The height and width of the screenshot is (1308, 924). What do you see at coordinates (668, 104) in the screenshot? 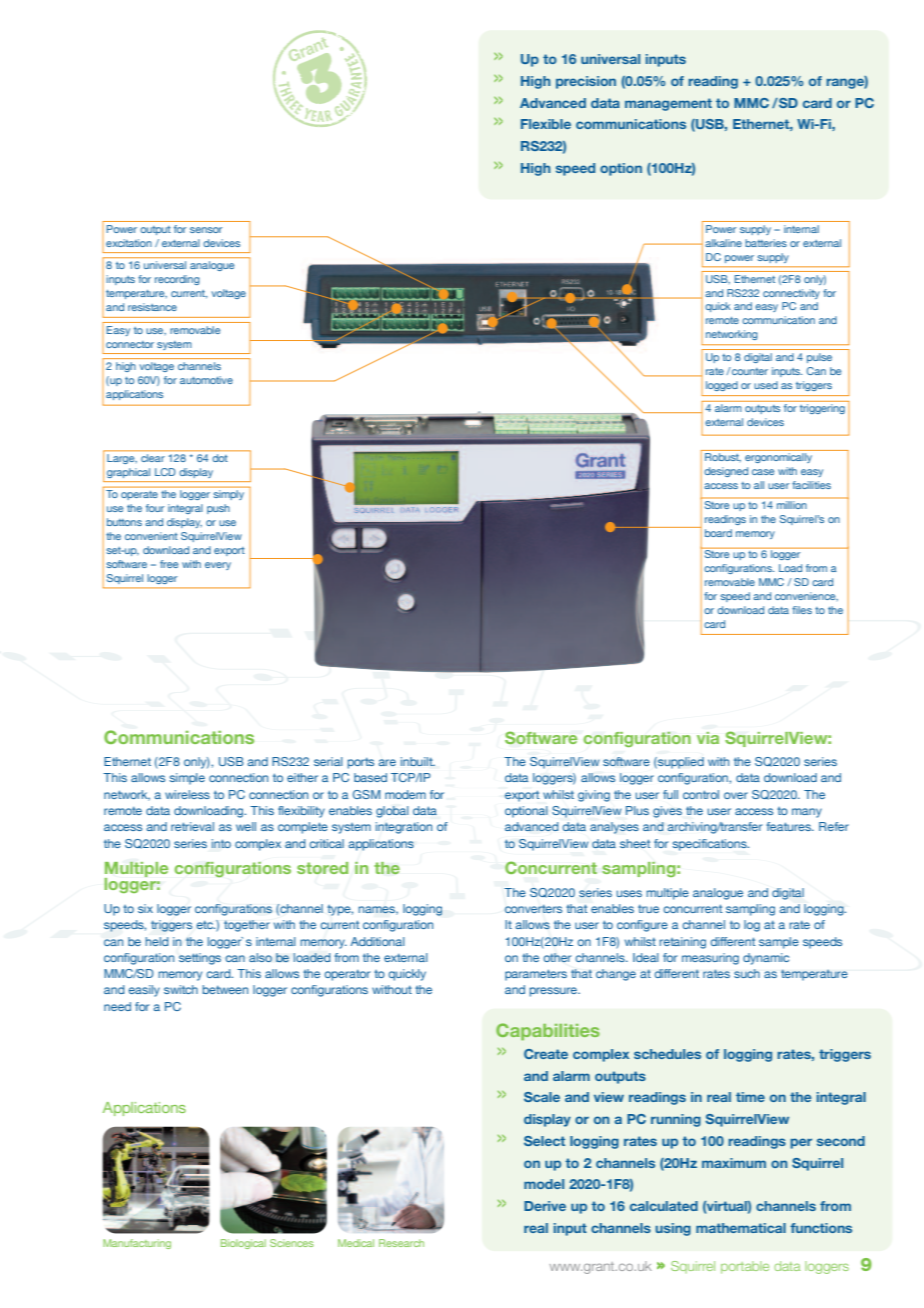
I see `management` at bounding box center [668, 104].
